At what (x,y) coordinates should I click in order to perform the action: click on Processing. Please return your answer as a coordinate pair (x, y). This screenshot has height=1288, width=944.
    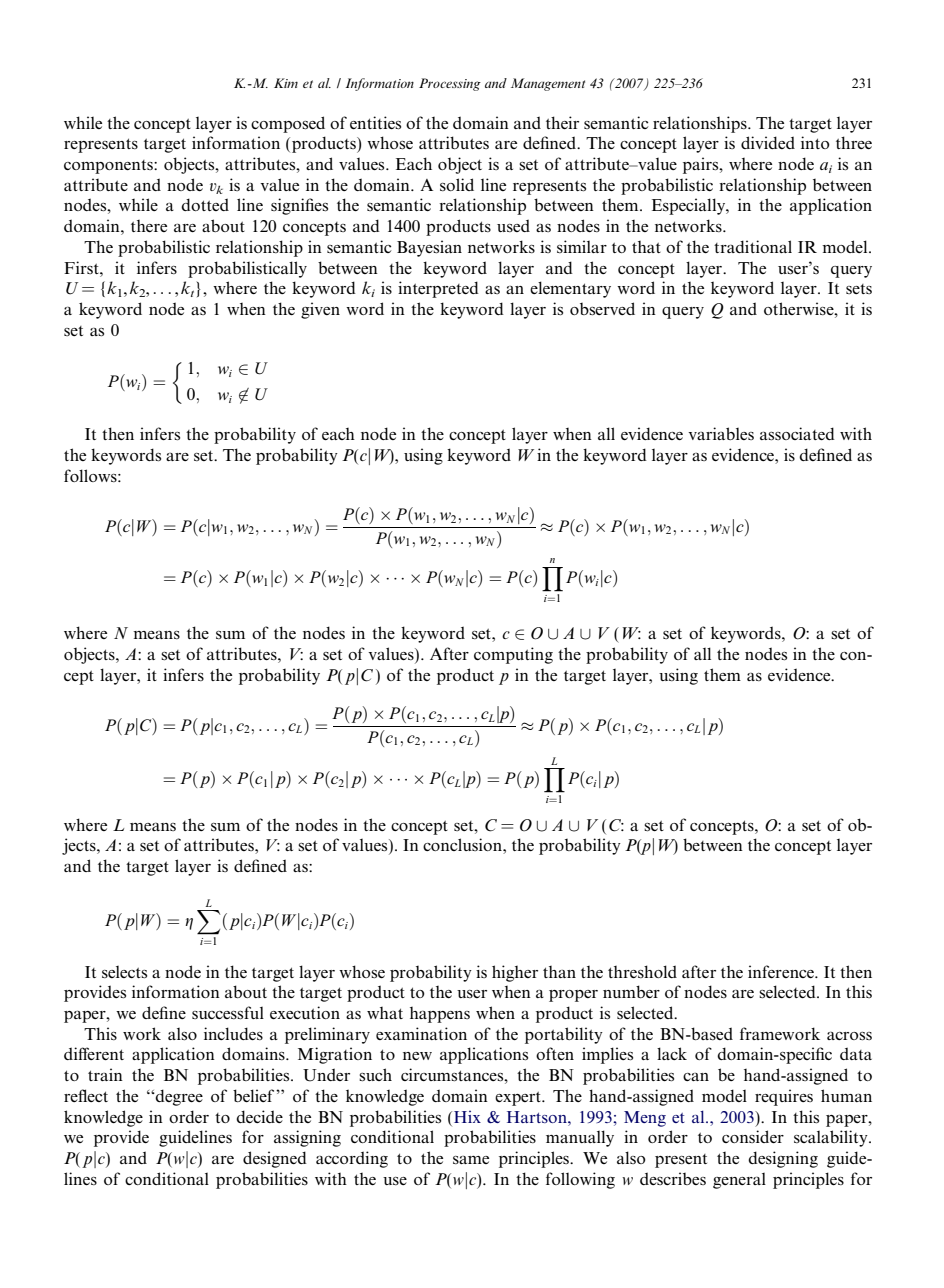
    Looking at the image, I should click on (450, 84).
